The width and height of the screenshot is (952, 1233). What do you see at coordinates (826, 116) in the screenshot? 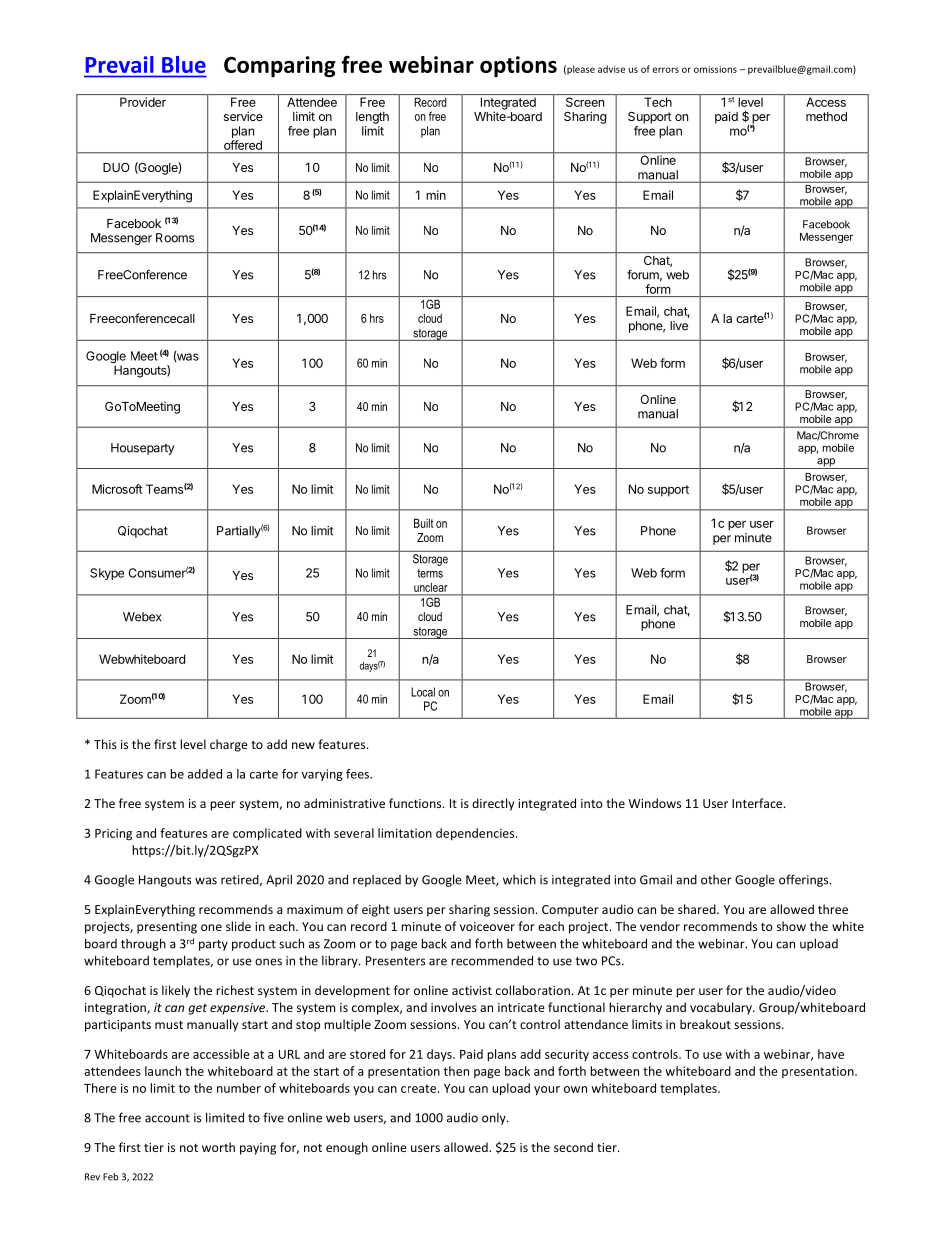
I see `method` at bounding box center [826, 116].
